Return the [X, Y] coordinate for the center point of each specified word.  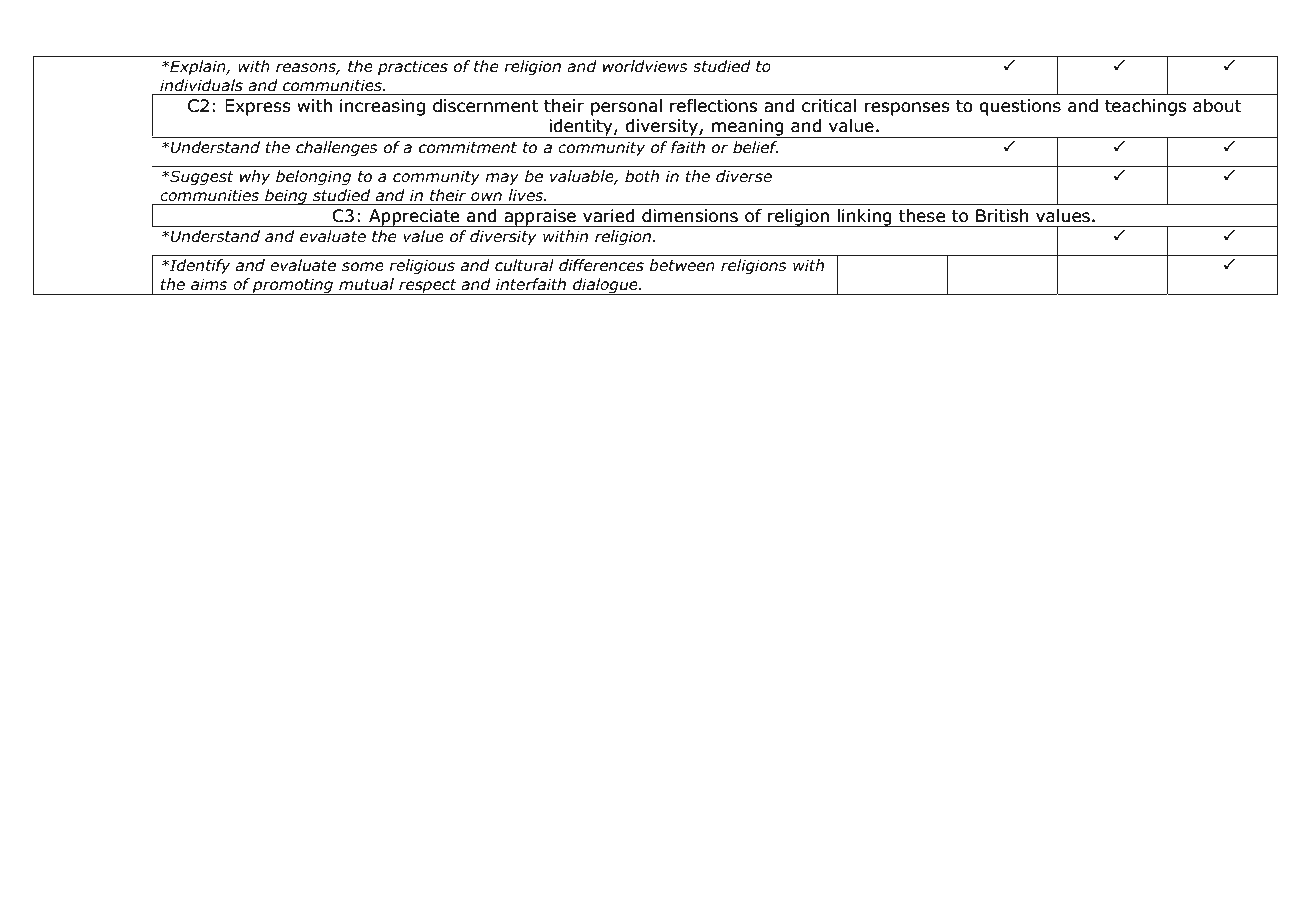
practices [413, 67]
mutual [366, 284]
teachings [1145, 107]
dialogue [605, 286]
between [682, 265]
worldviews [645, 66]
